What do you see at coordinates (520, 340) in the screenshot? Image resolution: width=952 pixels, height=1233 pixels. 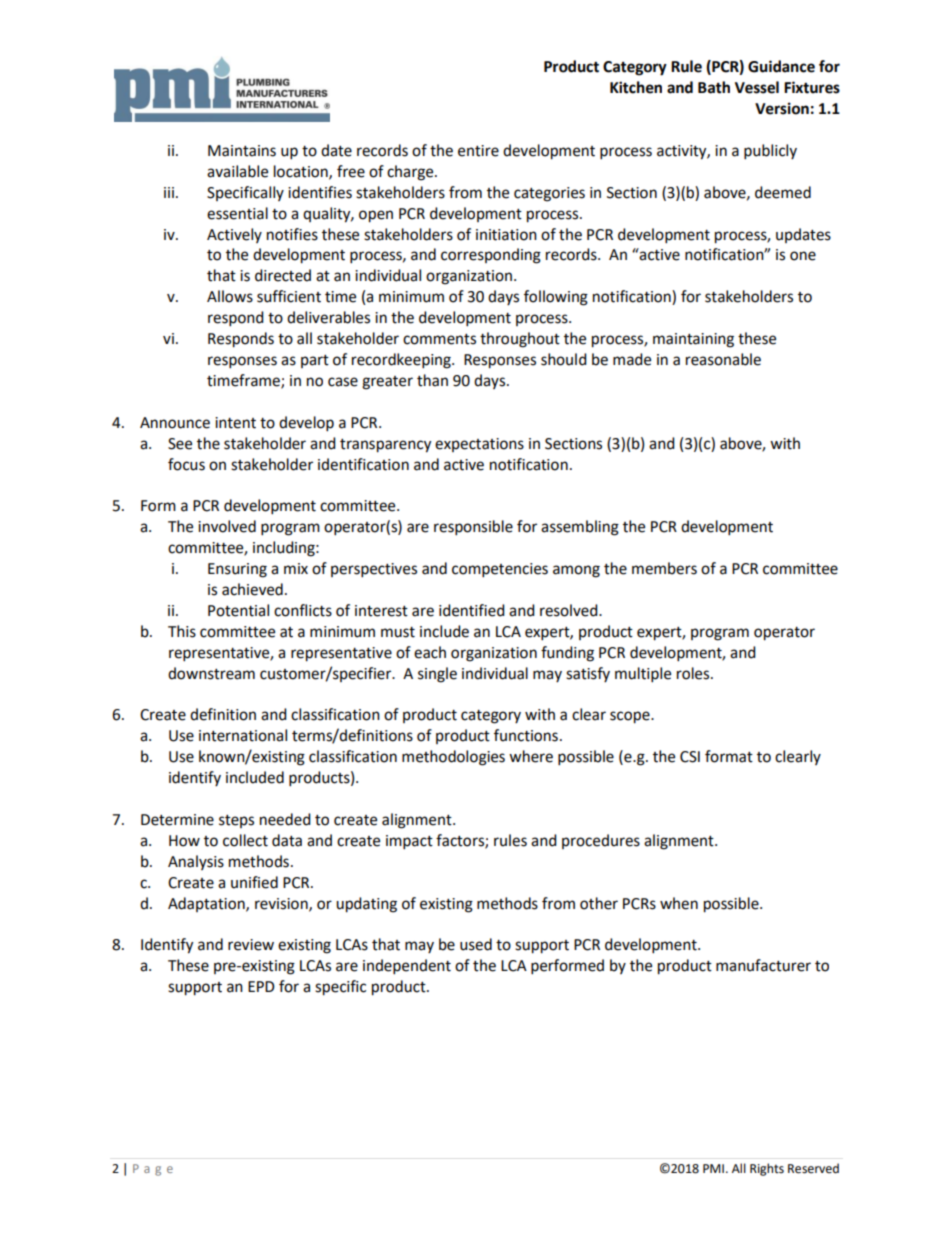 I see `throughout` at bounding box center [520, 340].
